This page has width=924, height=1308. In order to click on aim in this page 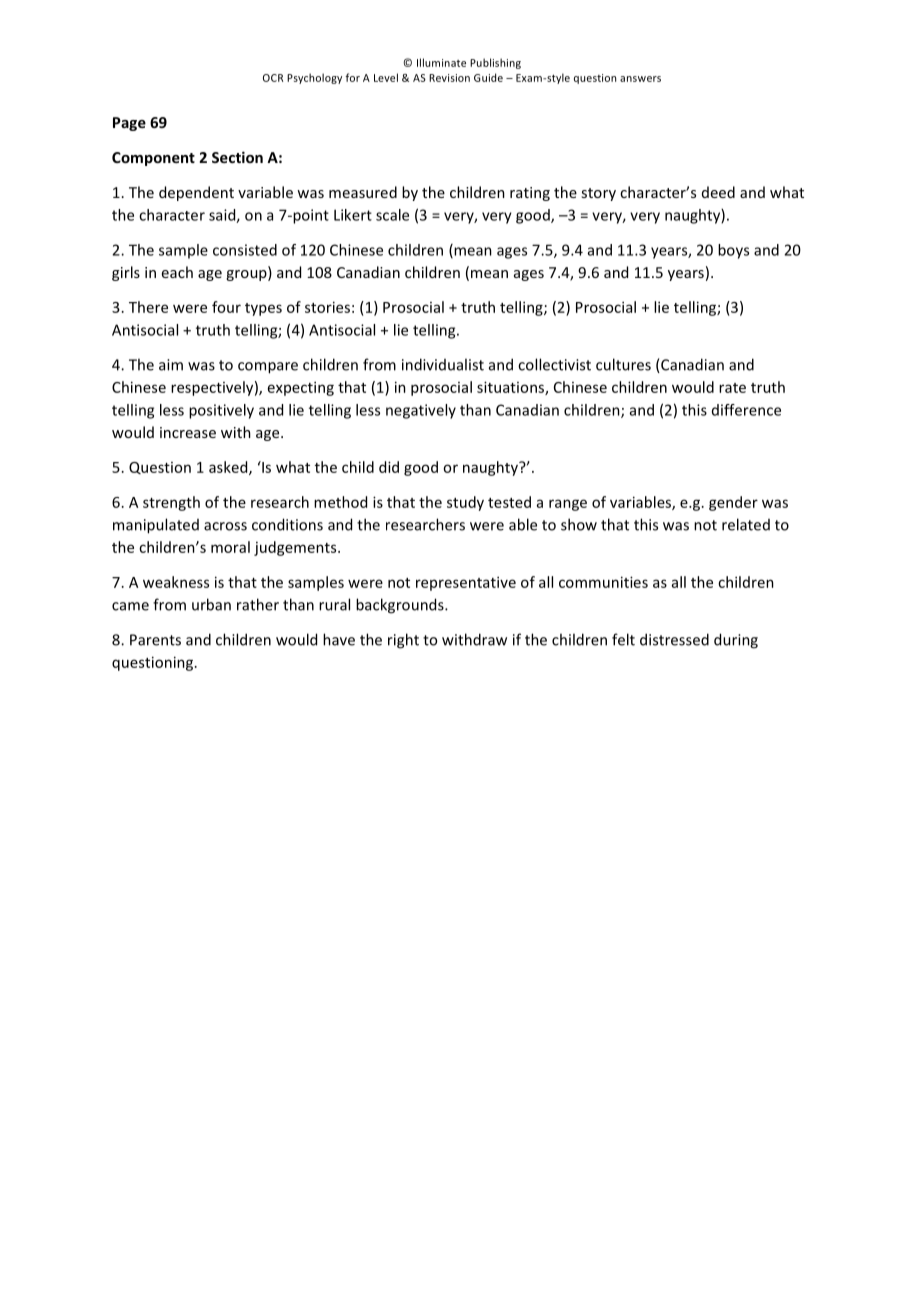, I will do `click(171, 365)`.
